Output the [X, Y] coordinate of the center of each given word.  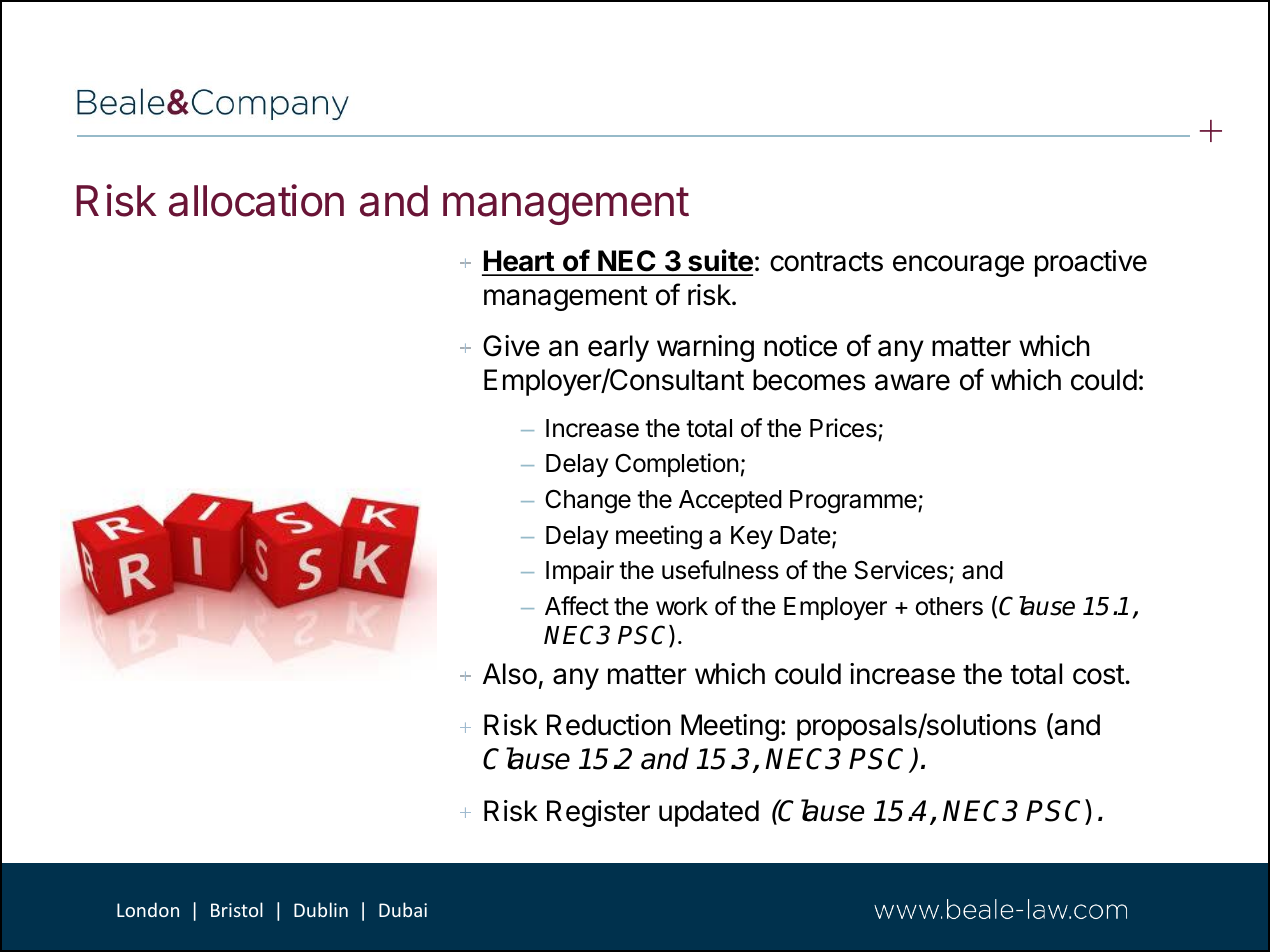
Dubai [403, 909]
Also [510, 674]
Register [598, 813]
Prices [843, 428]
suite [719, 262]
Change [588, 501]
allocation [256, 200]
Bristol [237, 909]
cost [1099, 675]
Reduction [609, 725]
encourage [958, 266]
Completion [677, 465]
